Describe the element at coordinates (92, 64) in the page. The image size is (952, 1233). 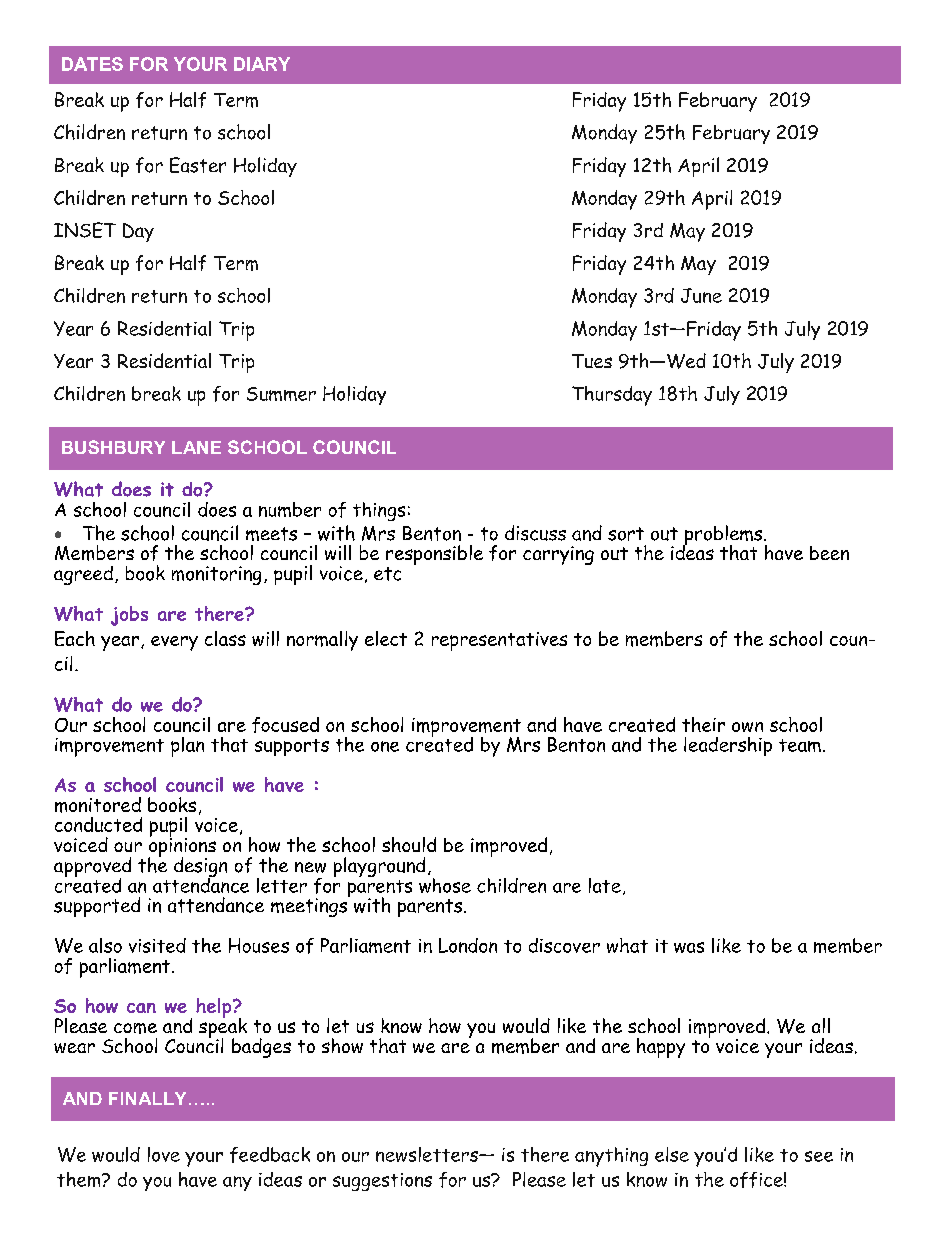
I see `DATES` at that location.
